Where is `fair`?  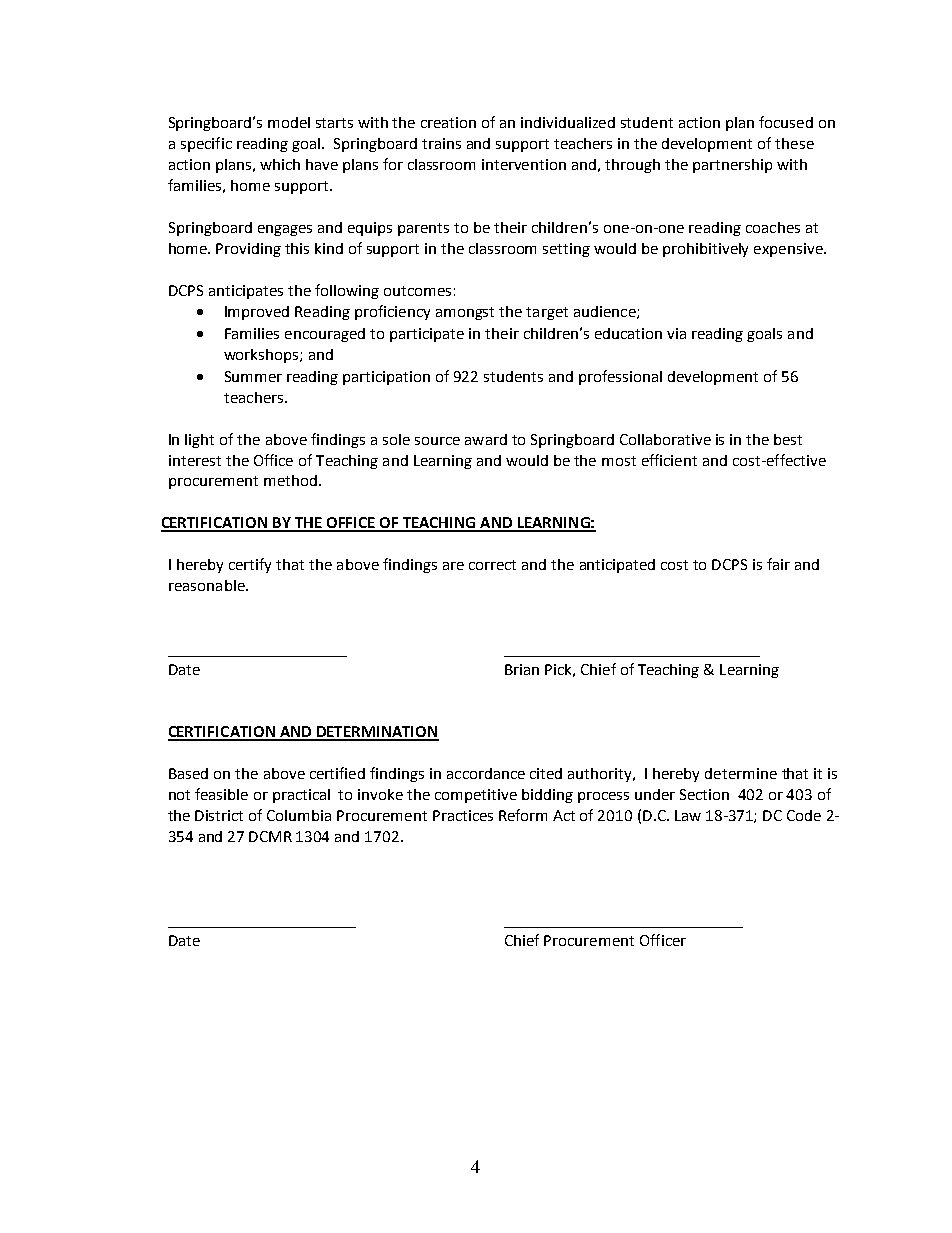 fair is located at coordinates (778, 564).
